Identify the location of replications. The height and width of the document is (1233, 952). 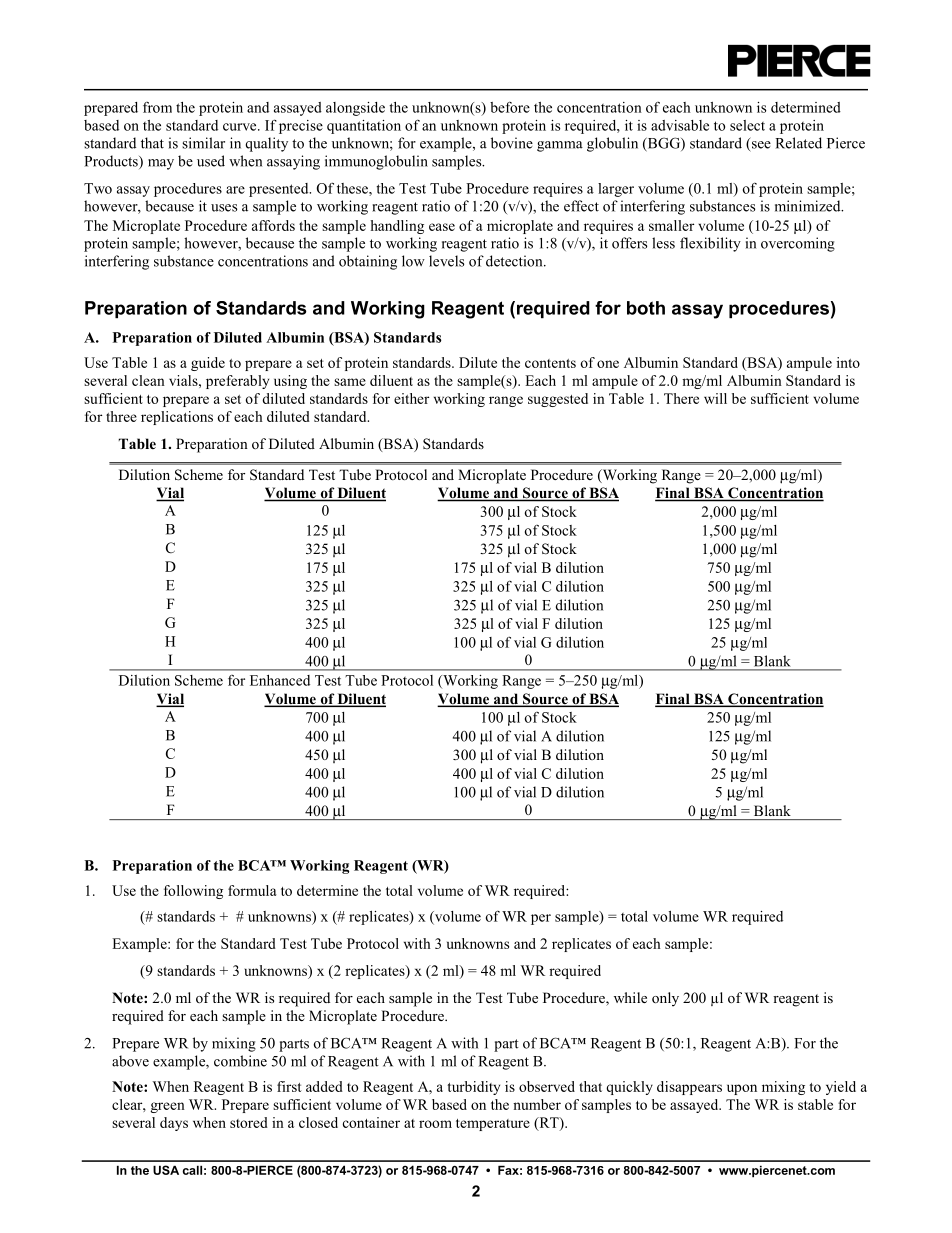
(177, 418).
